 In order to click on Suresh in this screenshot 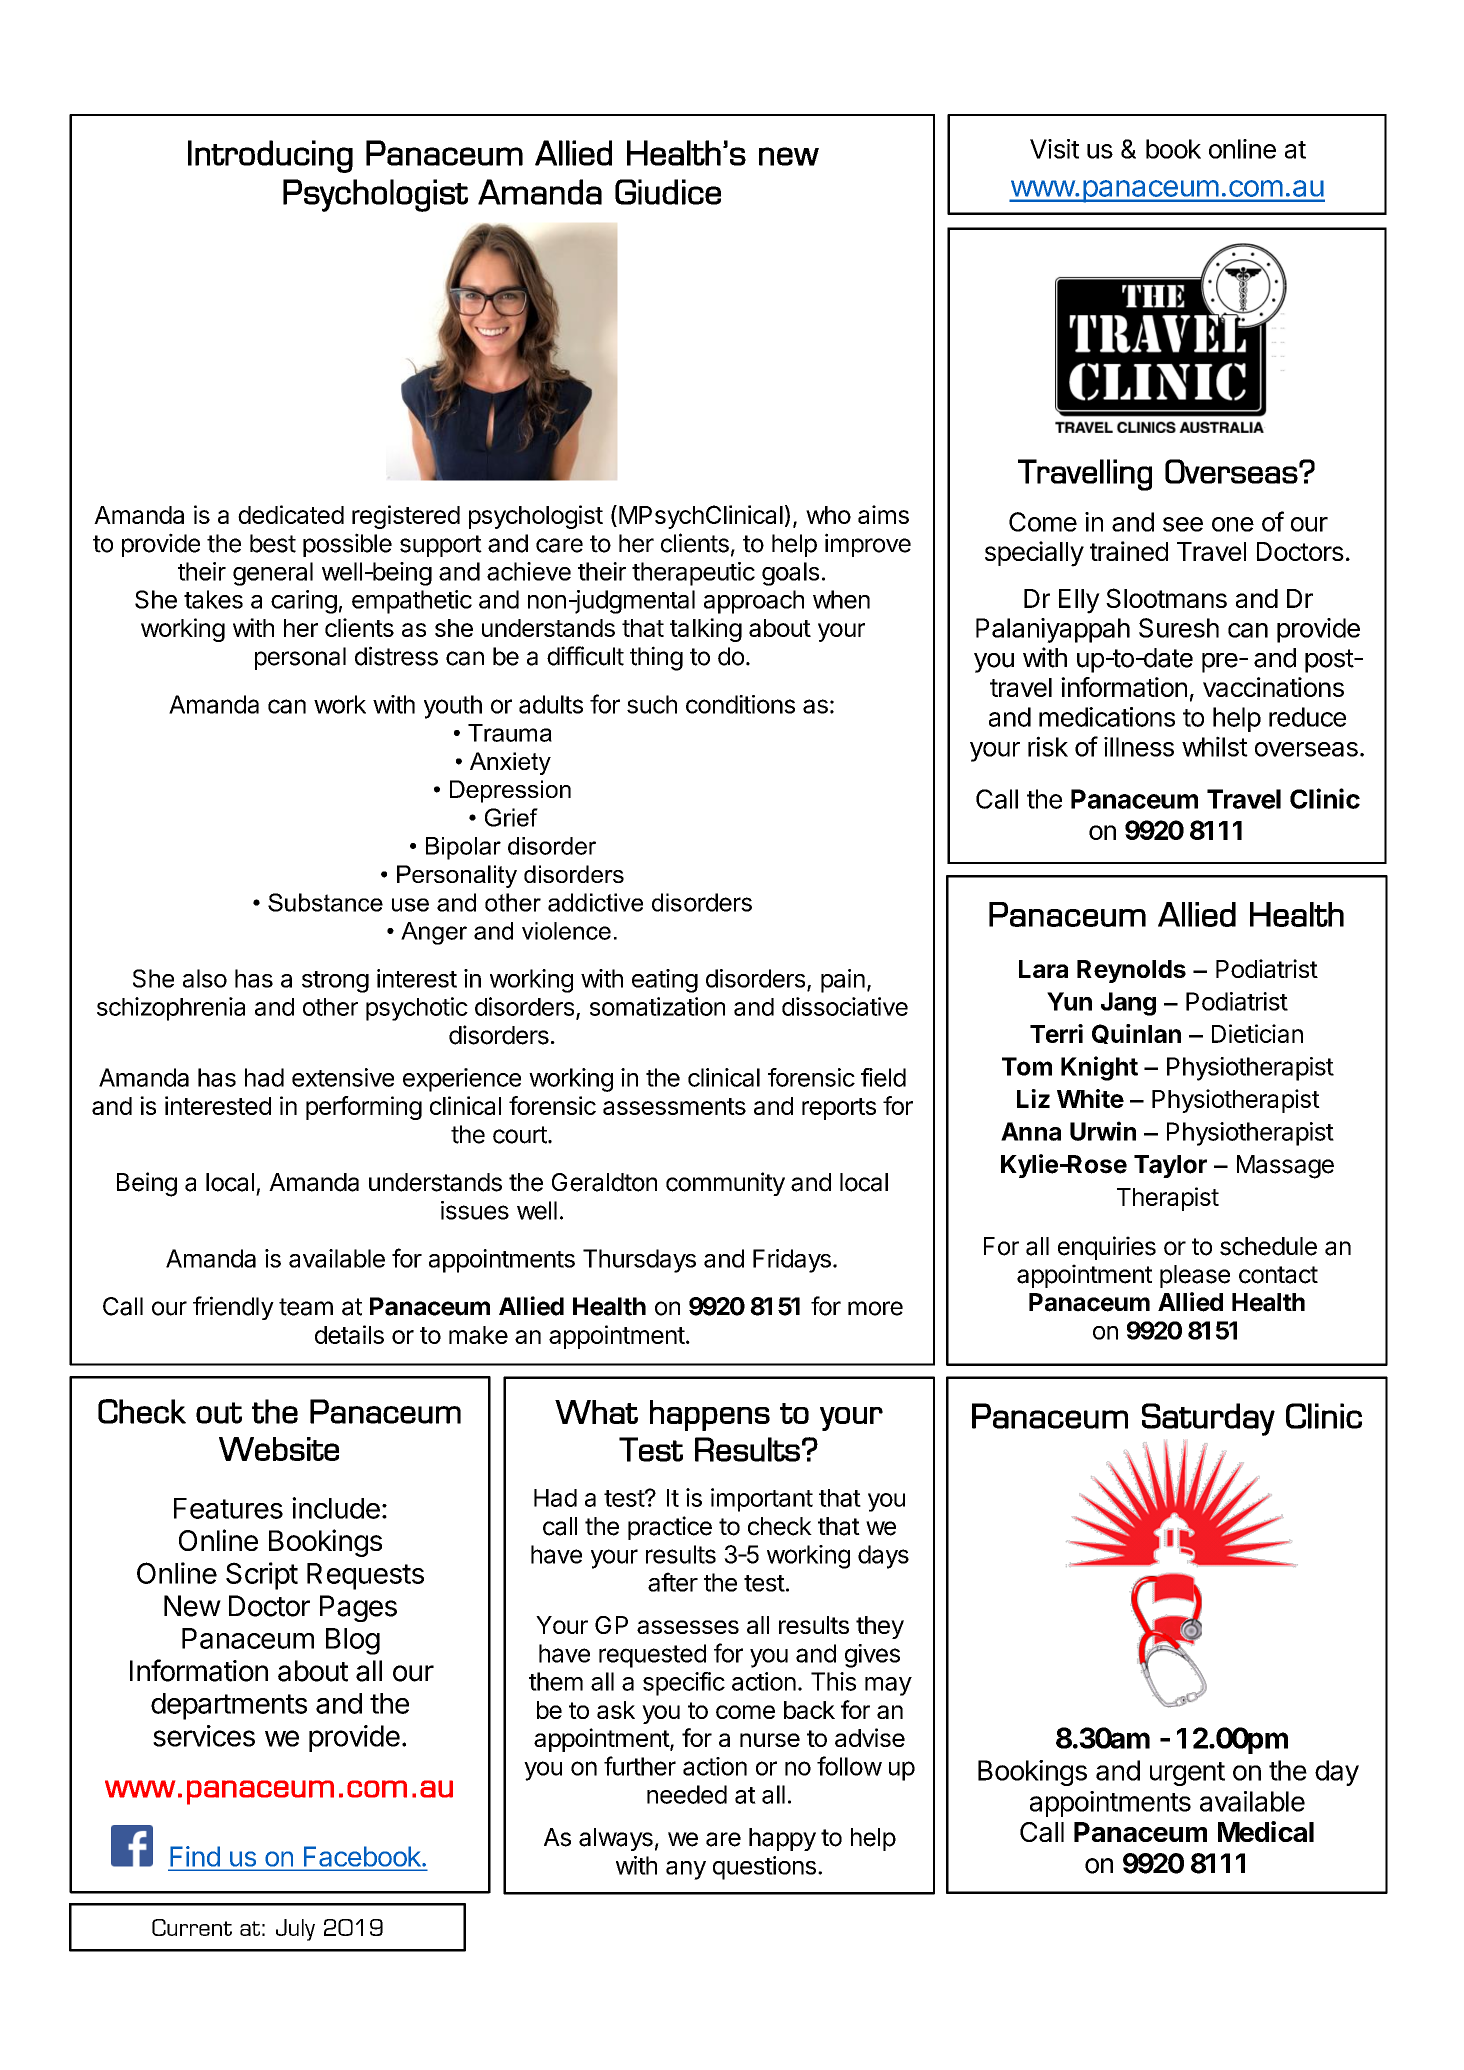, I will do `click(1179, 628)`.
